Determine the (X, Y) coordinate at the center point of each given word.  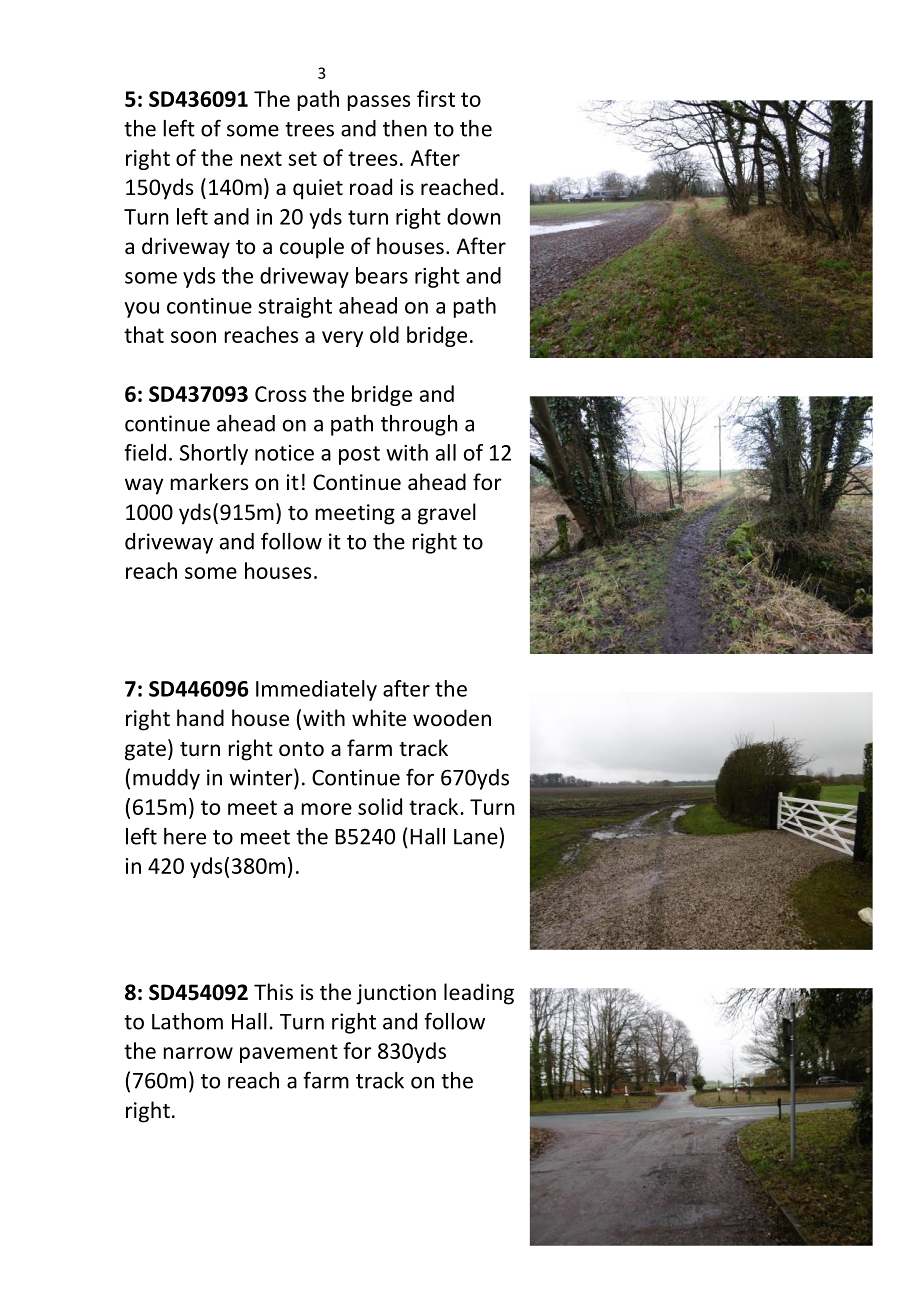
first (436, 98)
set (302, 158)
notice (284, 453)
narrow (198, 1053)
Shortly (214, 454)
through (419, 425)
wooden (452, 718)
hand (200, 717)
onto (301, 749)
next (261, 158)
